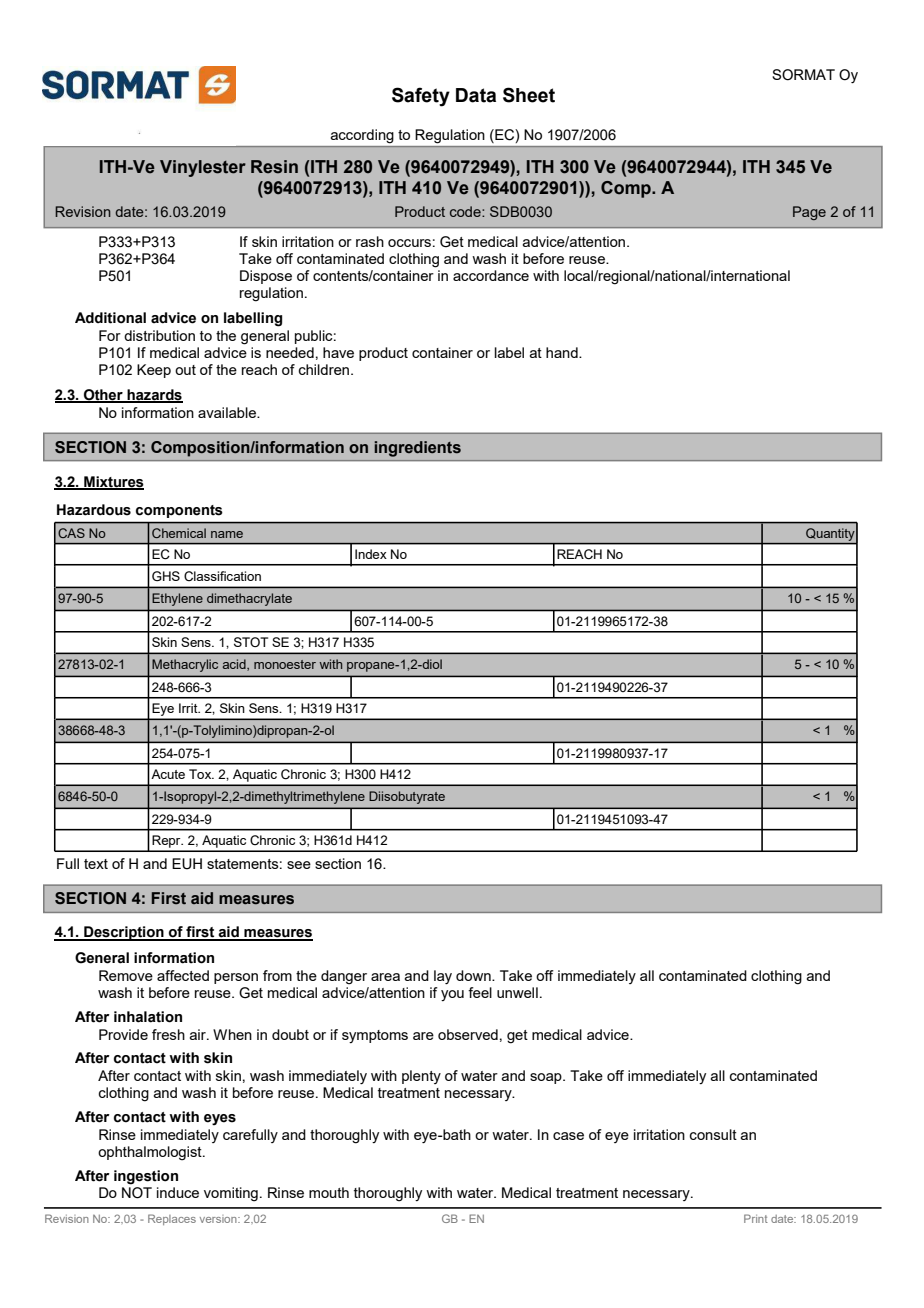  I want to click on mouth, so click(329, 1192).
